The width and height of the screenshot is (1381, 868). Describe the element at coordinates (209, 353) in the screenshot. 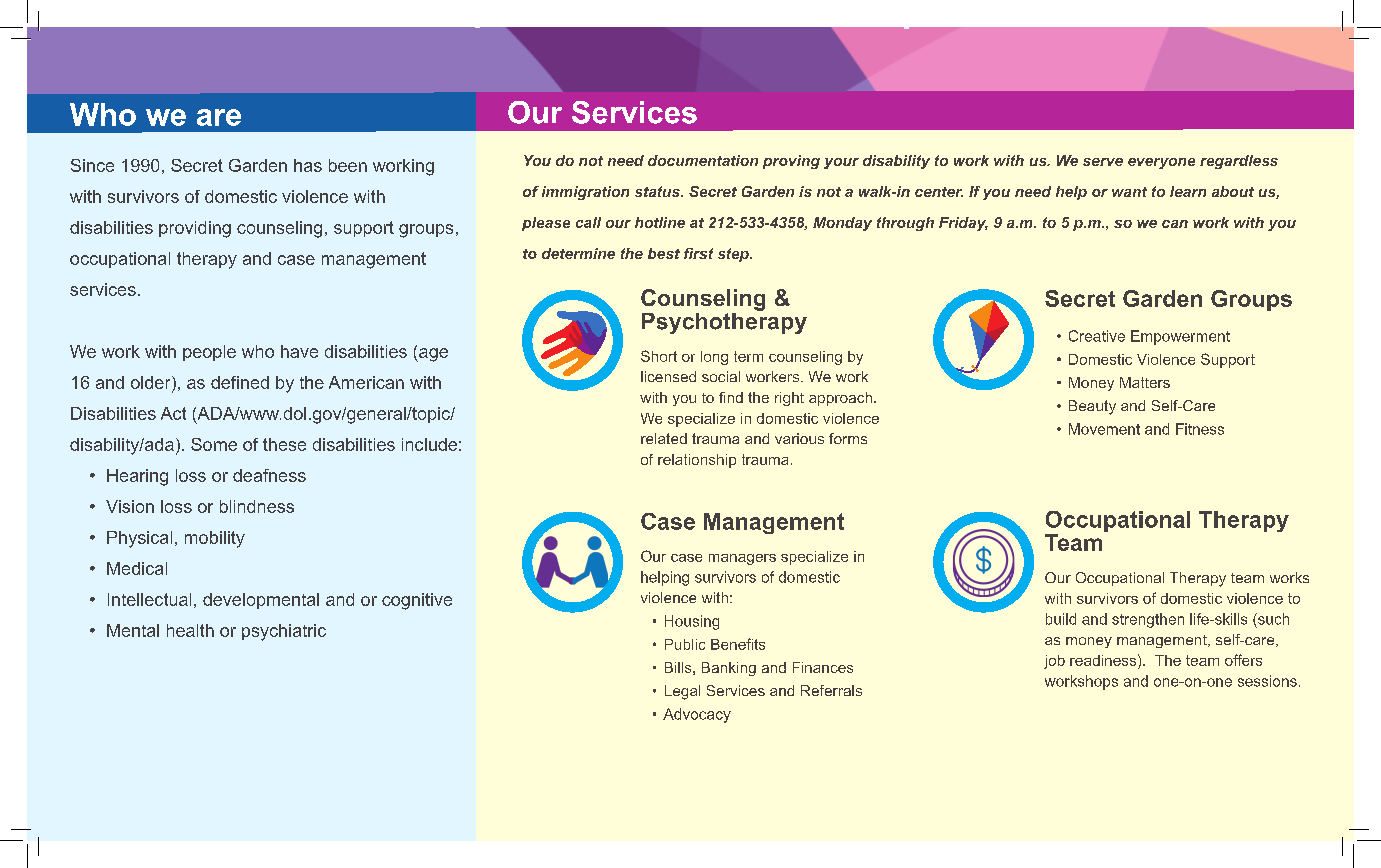

I see `people` at that location.
